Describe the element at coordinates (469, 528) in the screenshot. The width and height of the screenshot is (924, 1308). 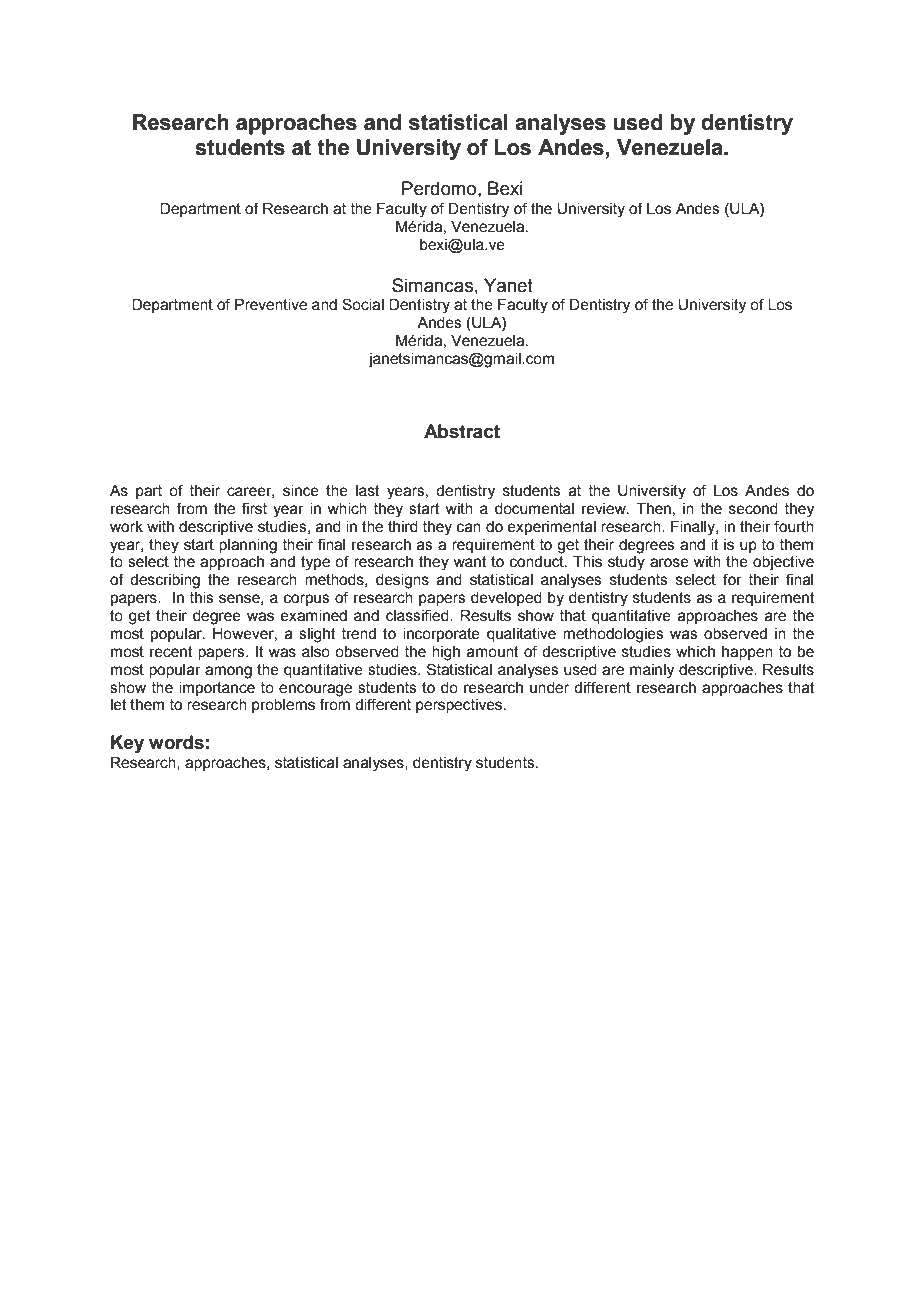
I see `can` at that location.
